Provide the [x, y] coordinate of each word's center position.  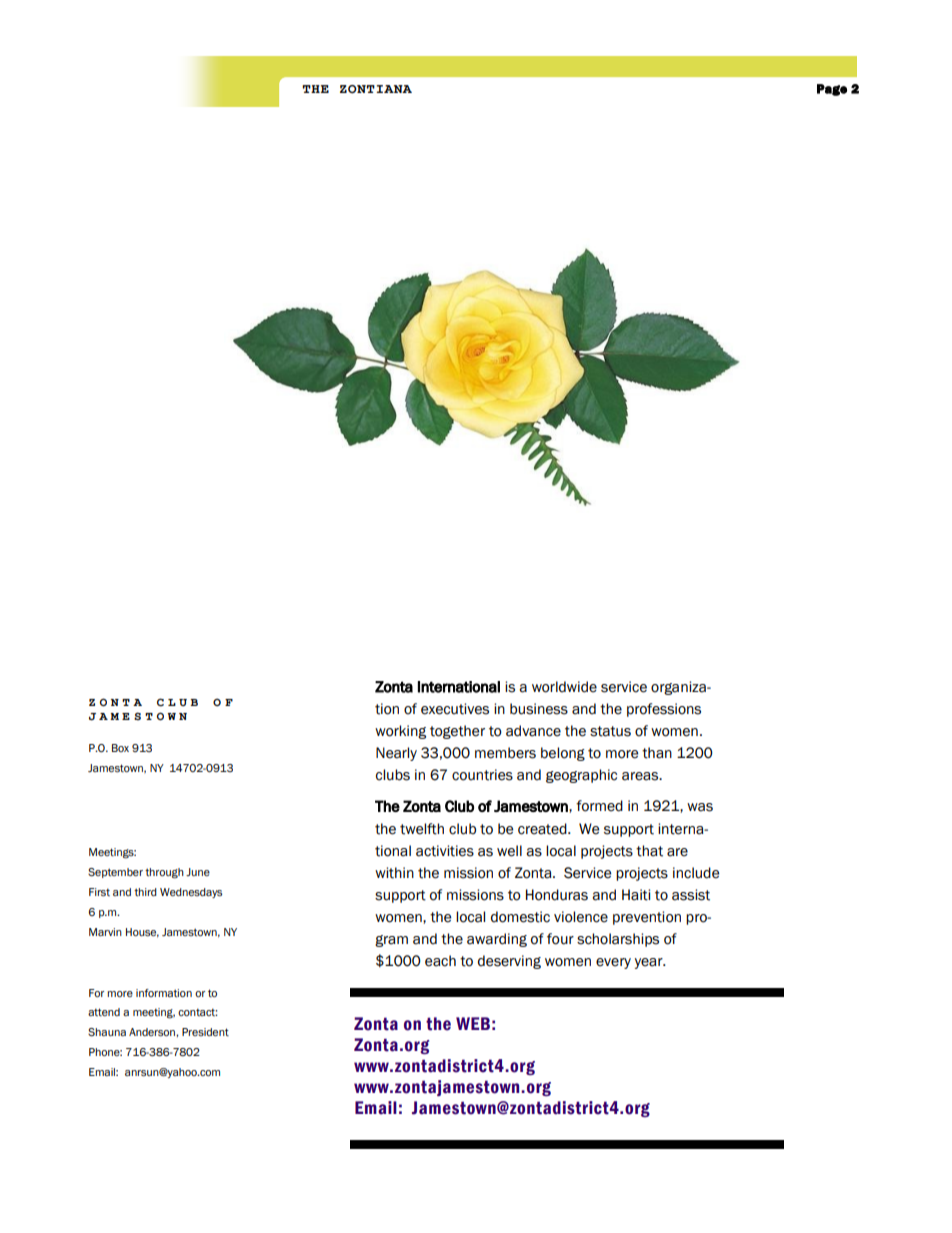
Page [832, 90]
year [650, 963]
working [400, 732]
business [539, 709]
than [657, 753]
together [457, 732]
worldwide [564, 687]
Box [120, 748]
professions [664, 710]
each [440, 961]
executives [455, 709]
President [205, 1032]
